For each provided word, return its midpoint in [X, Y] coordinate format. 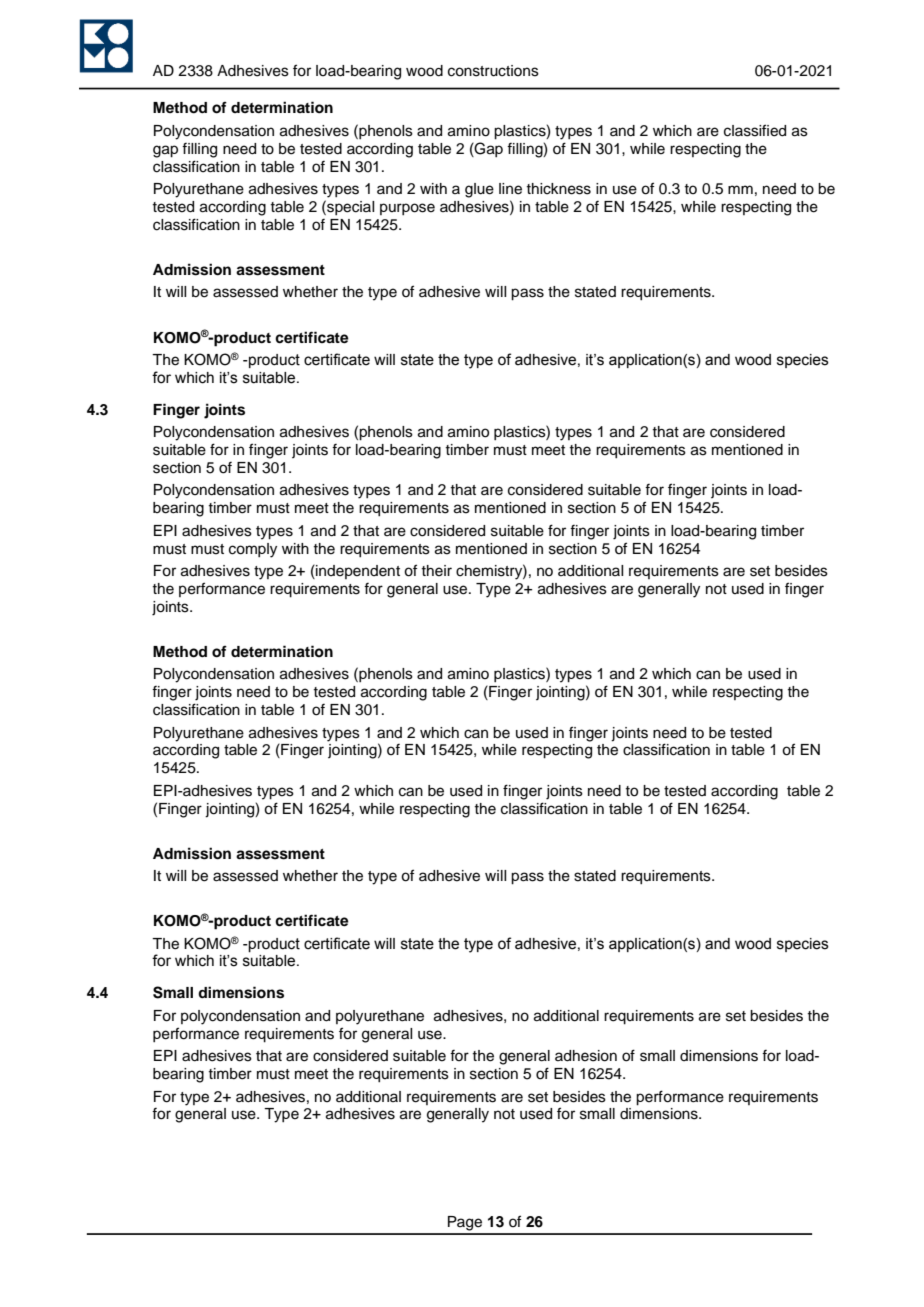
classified [755, 130]
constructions [493, 71]
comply [253, 550]
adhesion [586, 1056]
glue [479, 190]
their [436, 571]
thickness [558, 189]
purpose [407, 209]
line [510, 189]
